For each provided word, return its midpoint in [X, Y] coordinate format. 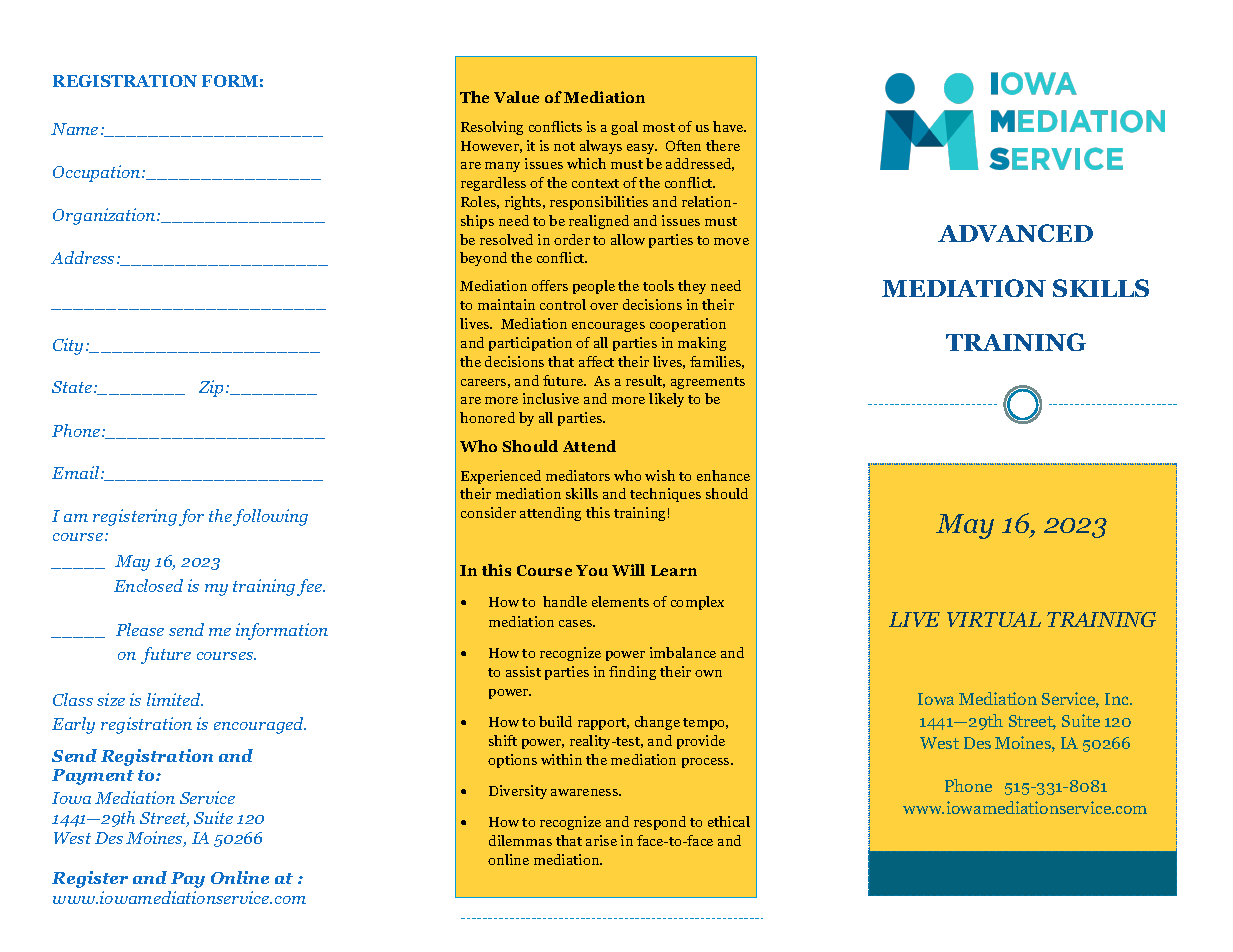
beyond [483, 259]
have [729, 126]
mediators [578, 475]
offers [550, 285]
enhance [723, 475]
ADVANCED [1015, 233]
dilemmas [520, 840]
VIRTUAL [994, 619]
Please [140, 629]
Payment [93, 777]
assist [523, 671]
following [270, 517]
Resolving [492, 128]
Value [516, 97]
